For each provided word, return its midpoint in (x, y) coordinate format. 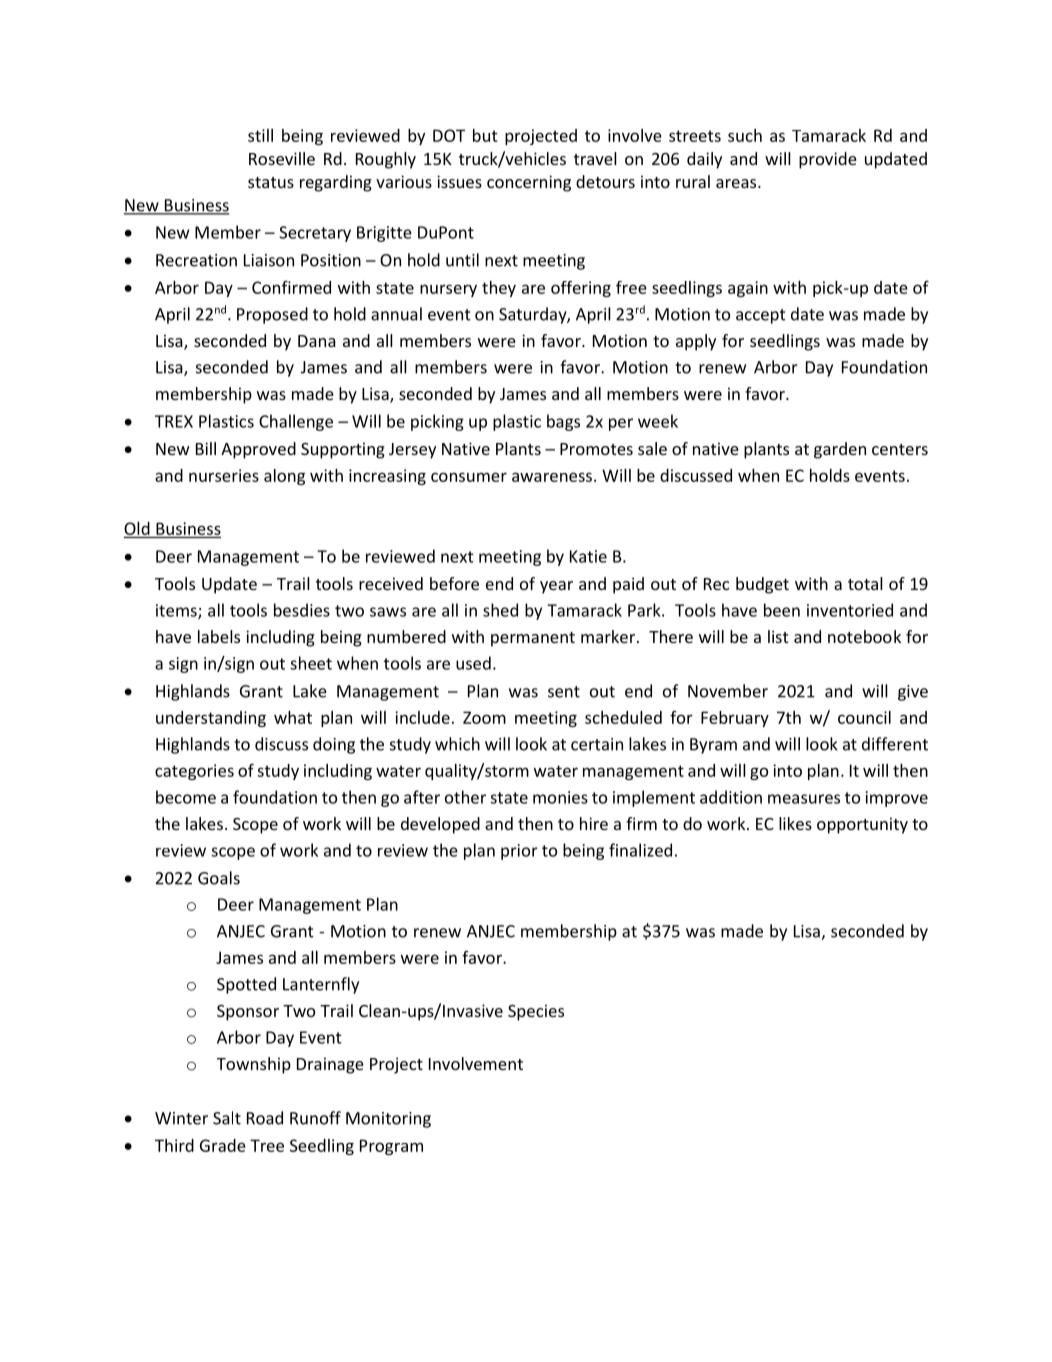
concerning (529, 183)
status (271, 182)
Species (536, 1012)
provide (828, 160)
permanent (533, 639)
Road (265, 1118)
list (778, 636)
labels (219, 636)
